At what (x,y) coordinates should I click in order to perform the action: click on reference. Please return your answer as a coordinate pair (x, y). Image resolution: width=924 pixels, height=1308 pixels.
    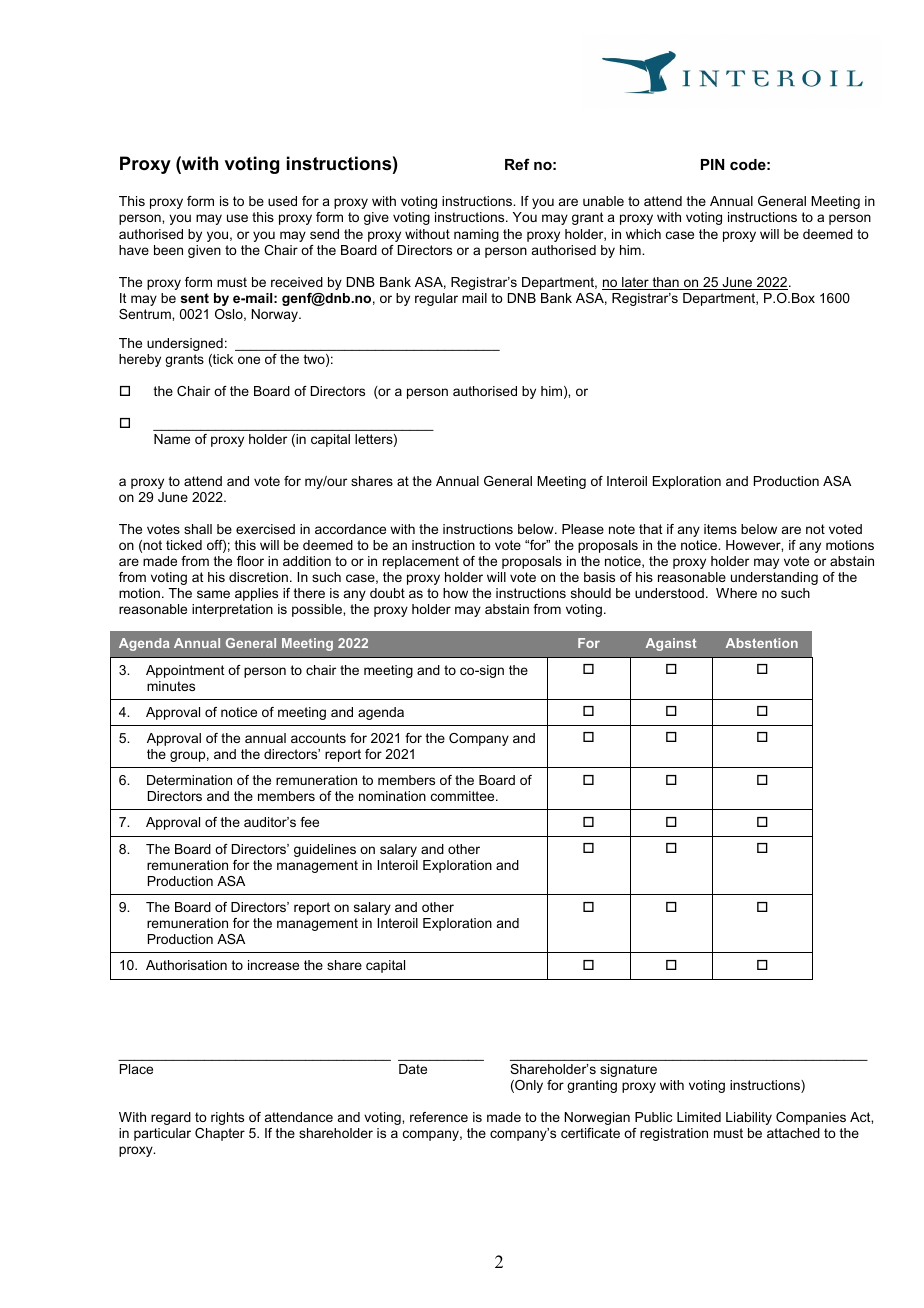
    Looking at the image, I should click on (439, 1117).
